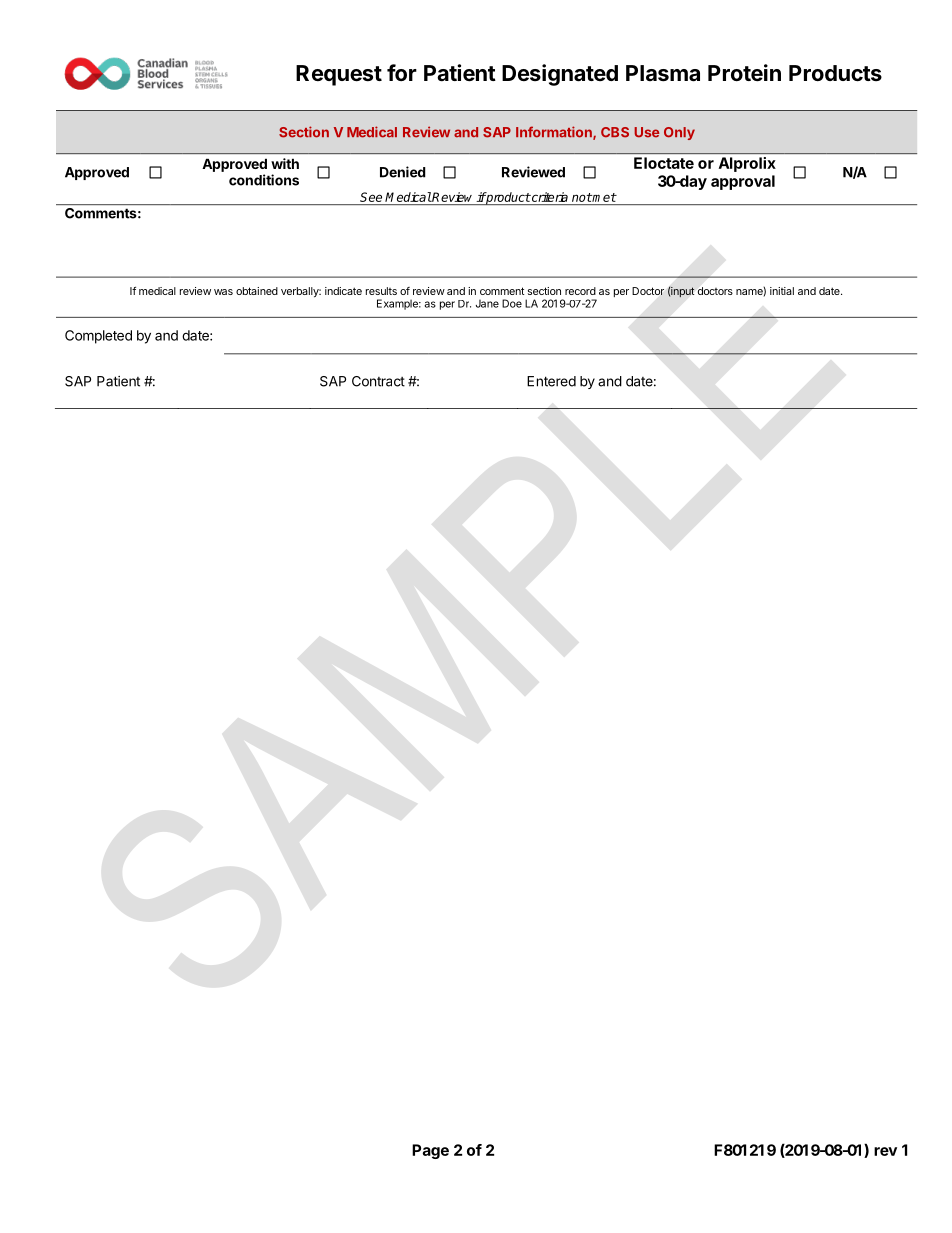  What do you see at coordinates (782, 291) in the document?
I see `initial` at bounding box center [782, 291].
